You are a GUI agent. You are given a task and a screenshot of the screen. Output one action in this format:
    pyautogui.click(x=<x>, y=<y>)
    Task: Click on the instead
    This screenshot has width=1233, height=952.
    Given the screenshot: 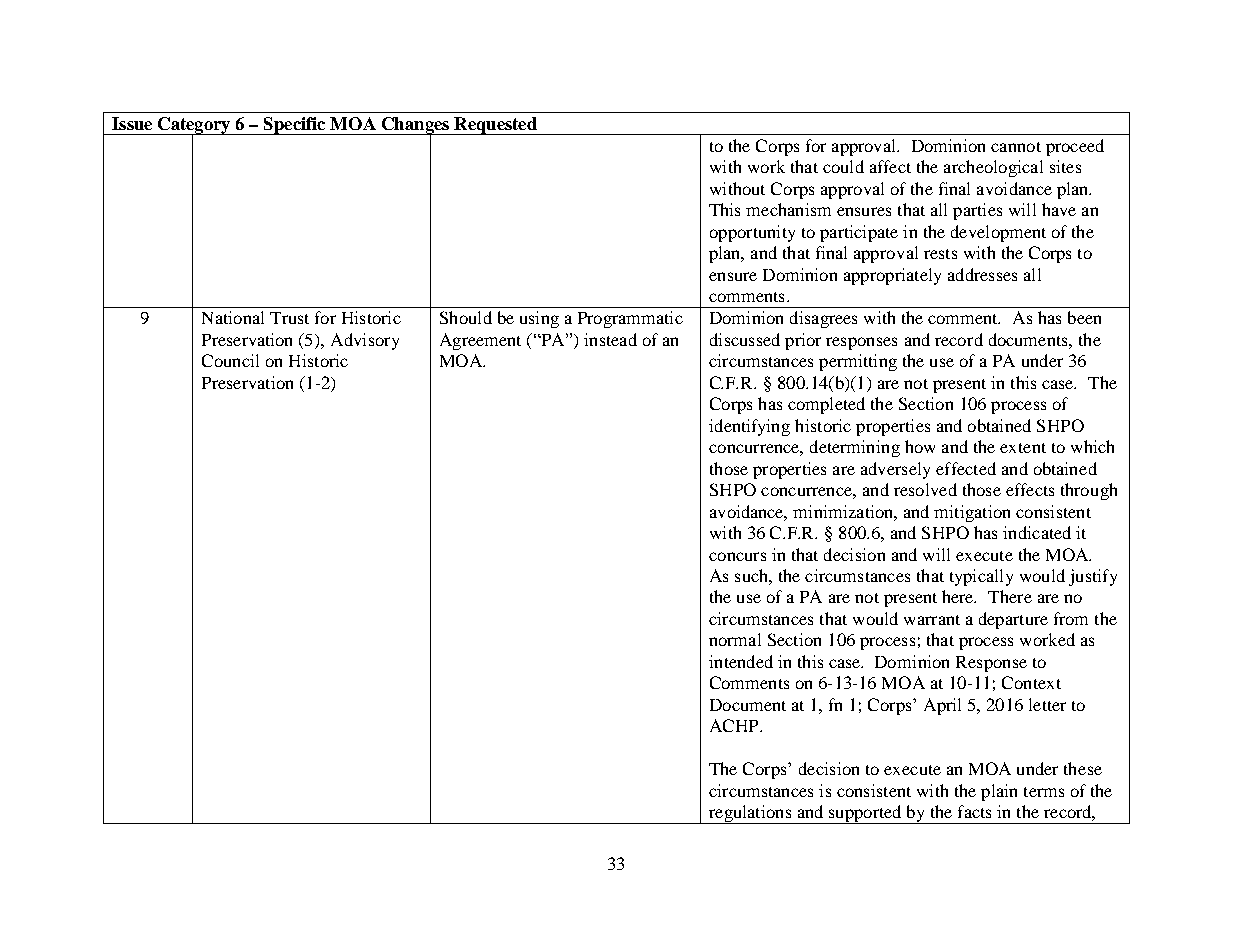 What is the action you would take?
    pyautogui.click(x=610, y=339)
